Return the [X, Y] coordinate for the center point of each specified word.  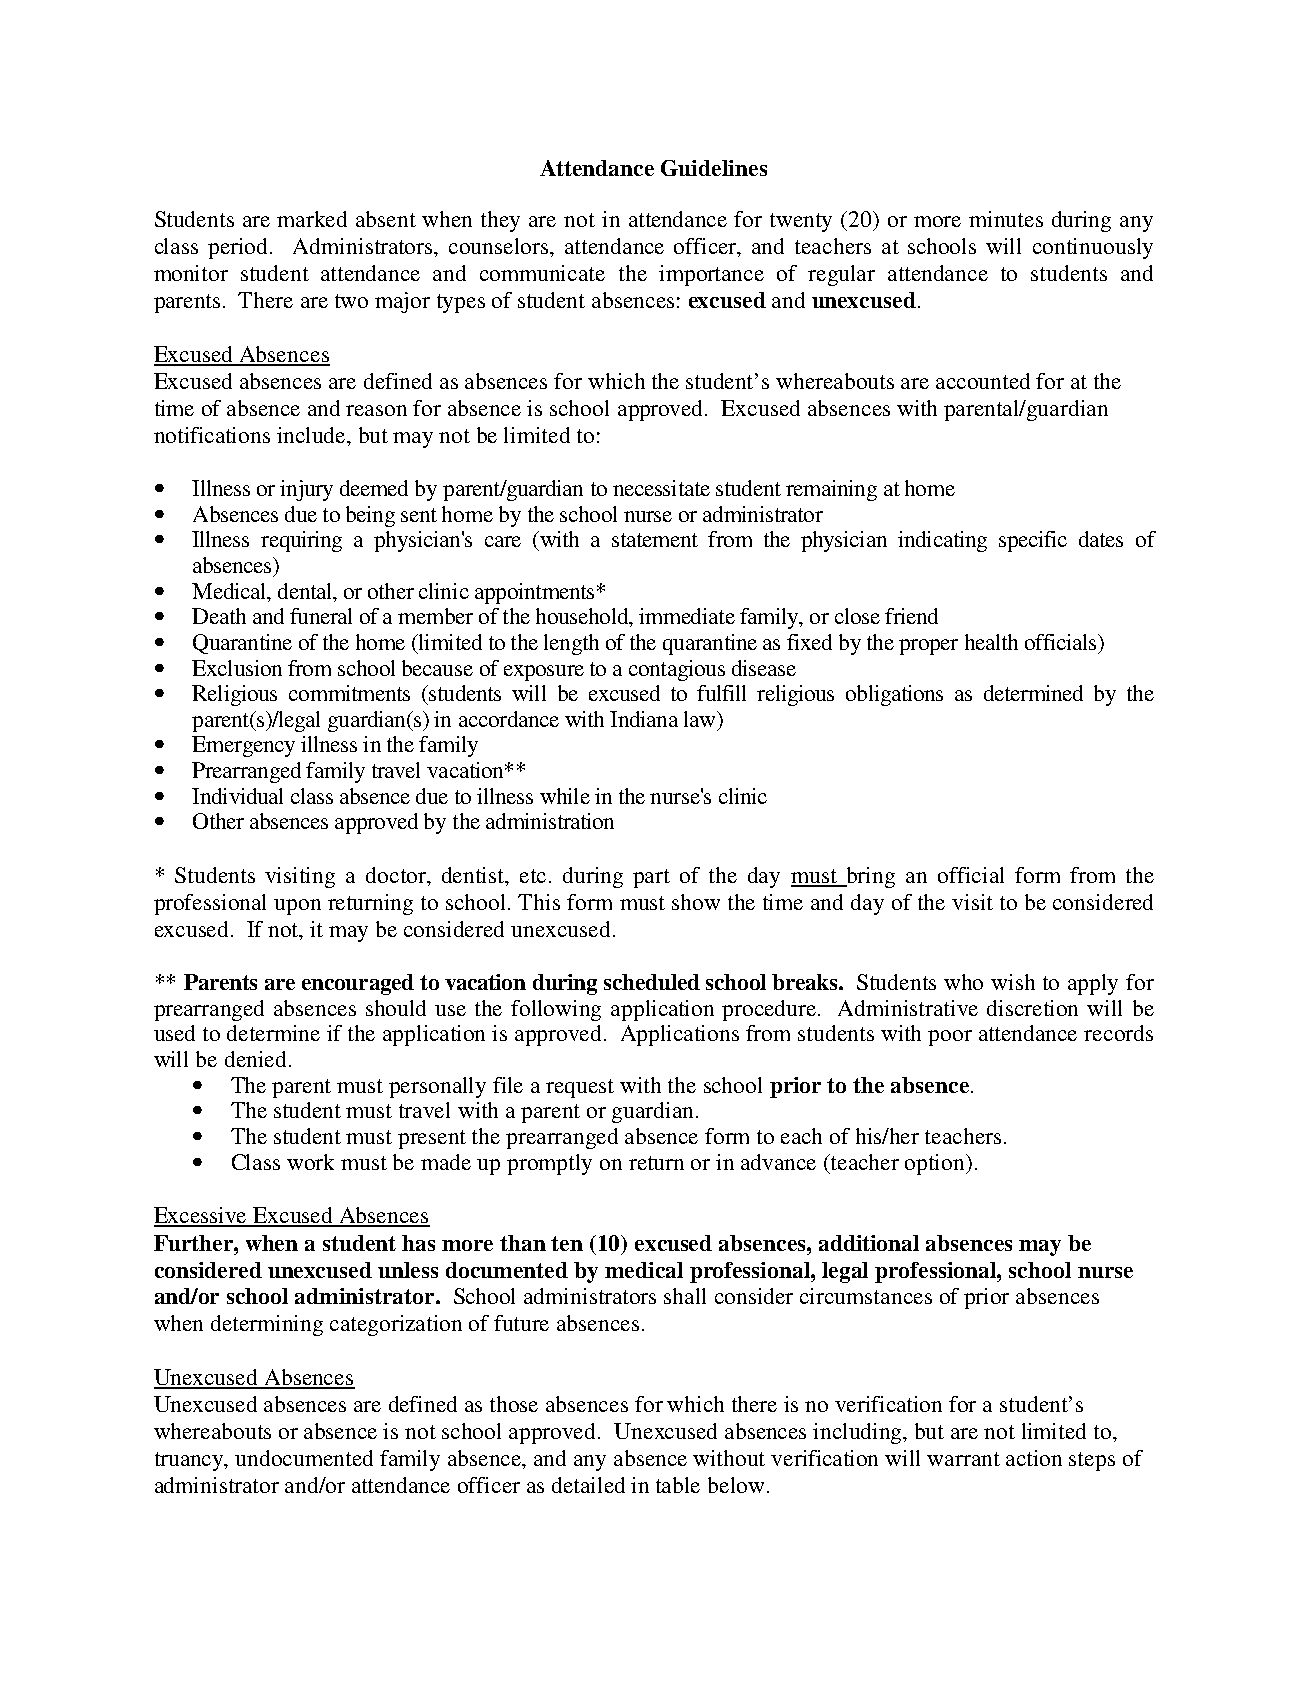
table [678, 1485]
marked [312, 219]
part [651, 878]
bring [869, 877]
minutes [1006, 219]
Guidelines [714, 168]
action [1034, 1458]
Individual [237, 796]
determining [267, 1325]
